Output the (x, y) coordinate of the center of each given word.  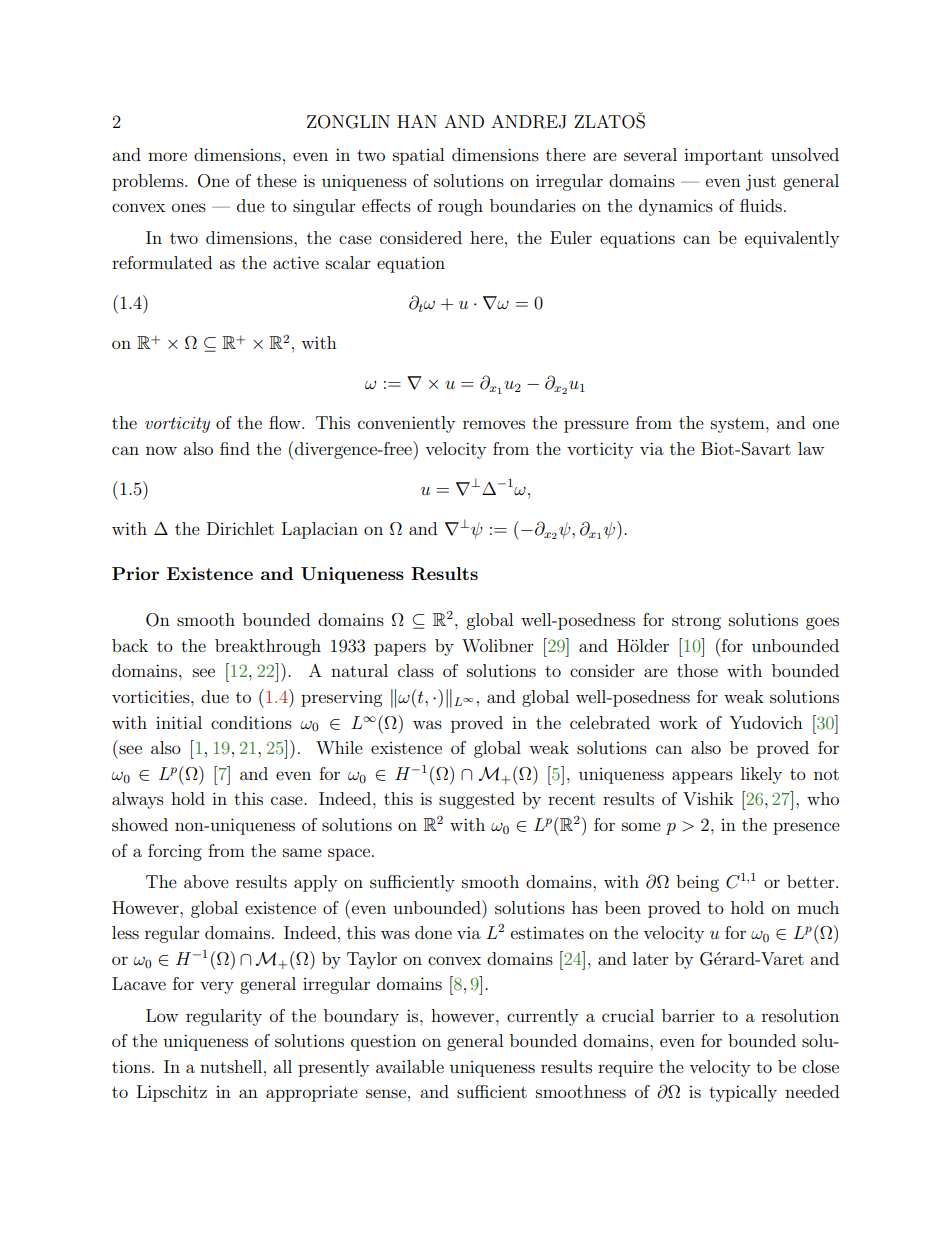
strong (696, 622)
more (167, 156)
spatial (418, 156)
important (723, 156)
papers (400, 649)
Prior (135, 573)
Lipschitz (172, 1093)
